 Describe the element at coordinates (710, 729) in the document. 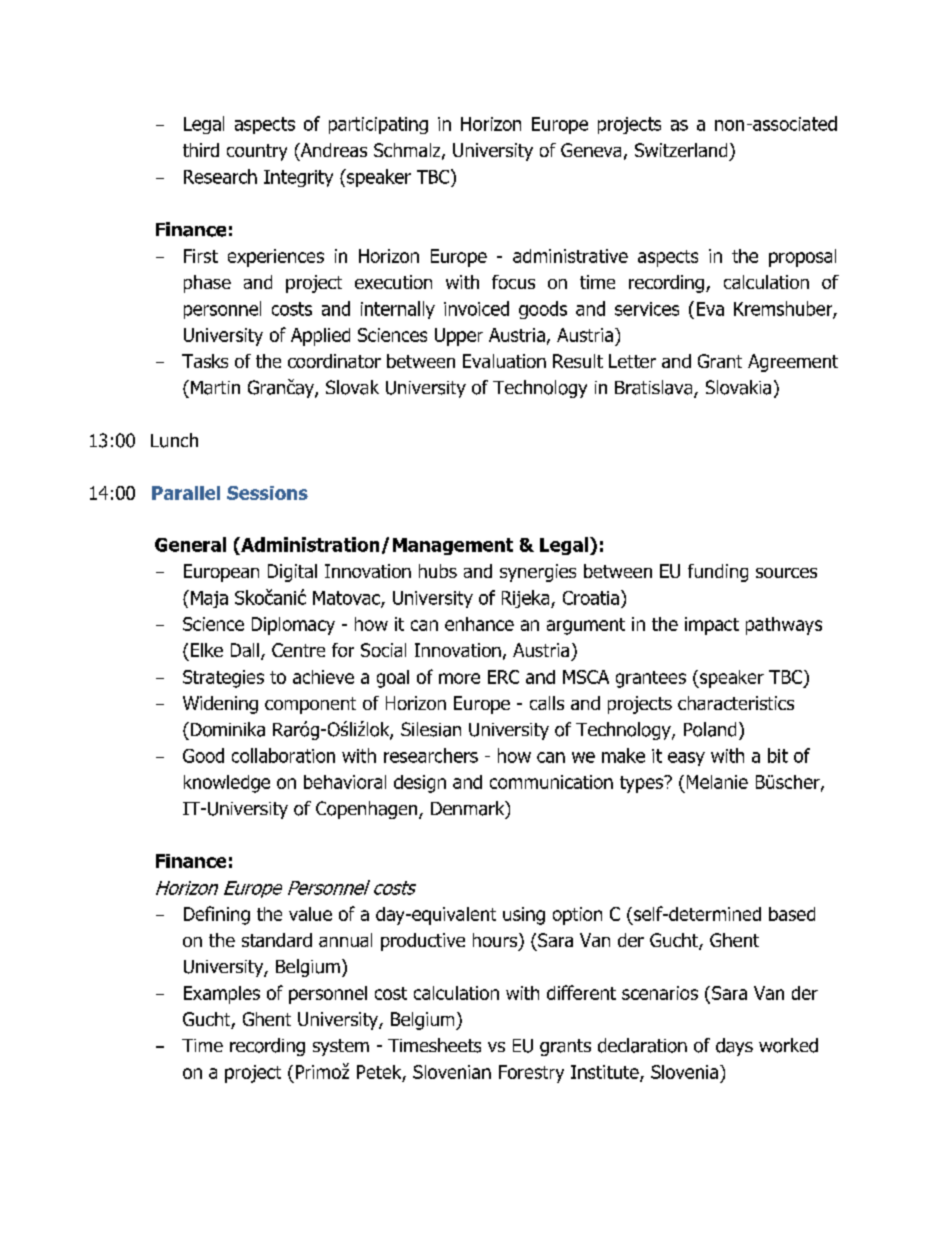

I see `Poland` at that location.
